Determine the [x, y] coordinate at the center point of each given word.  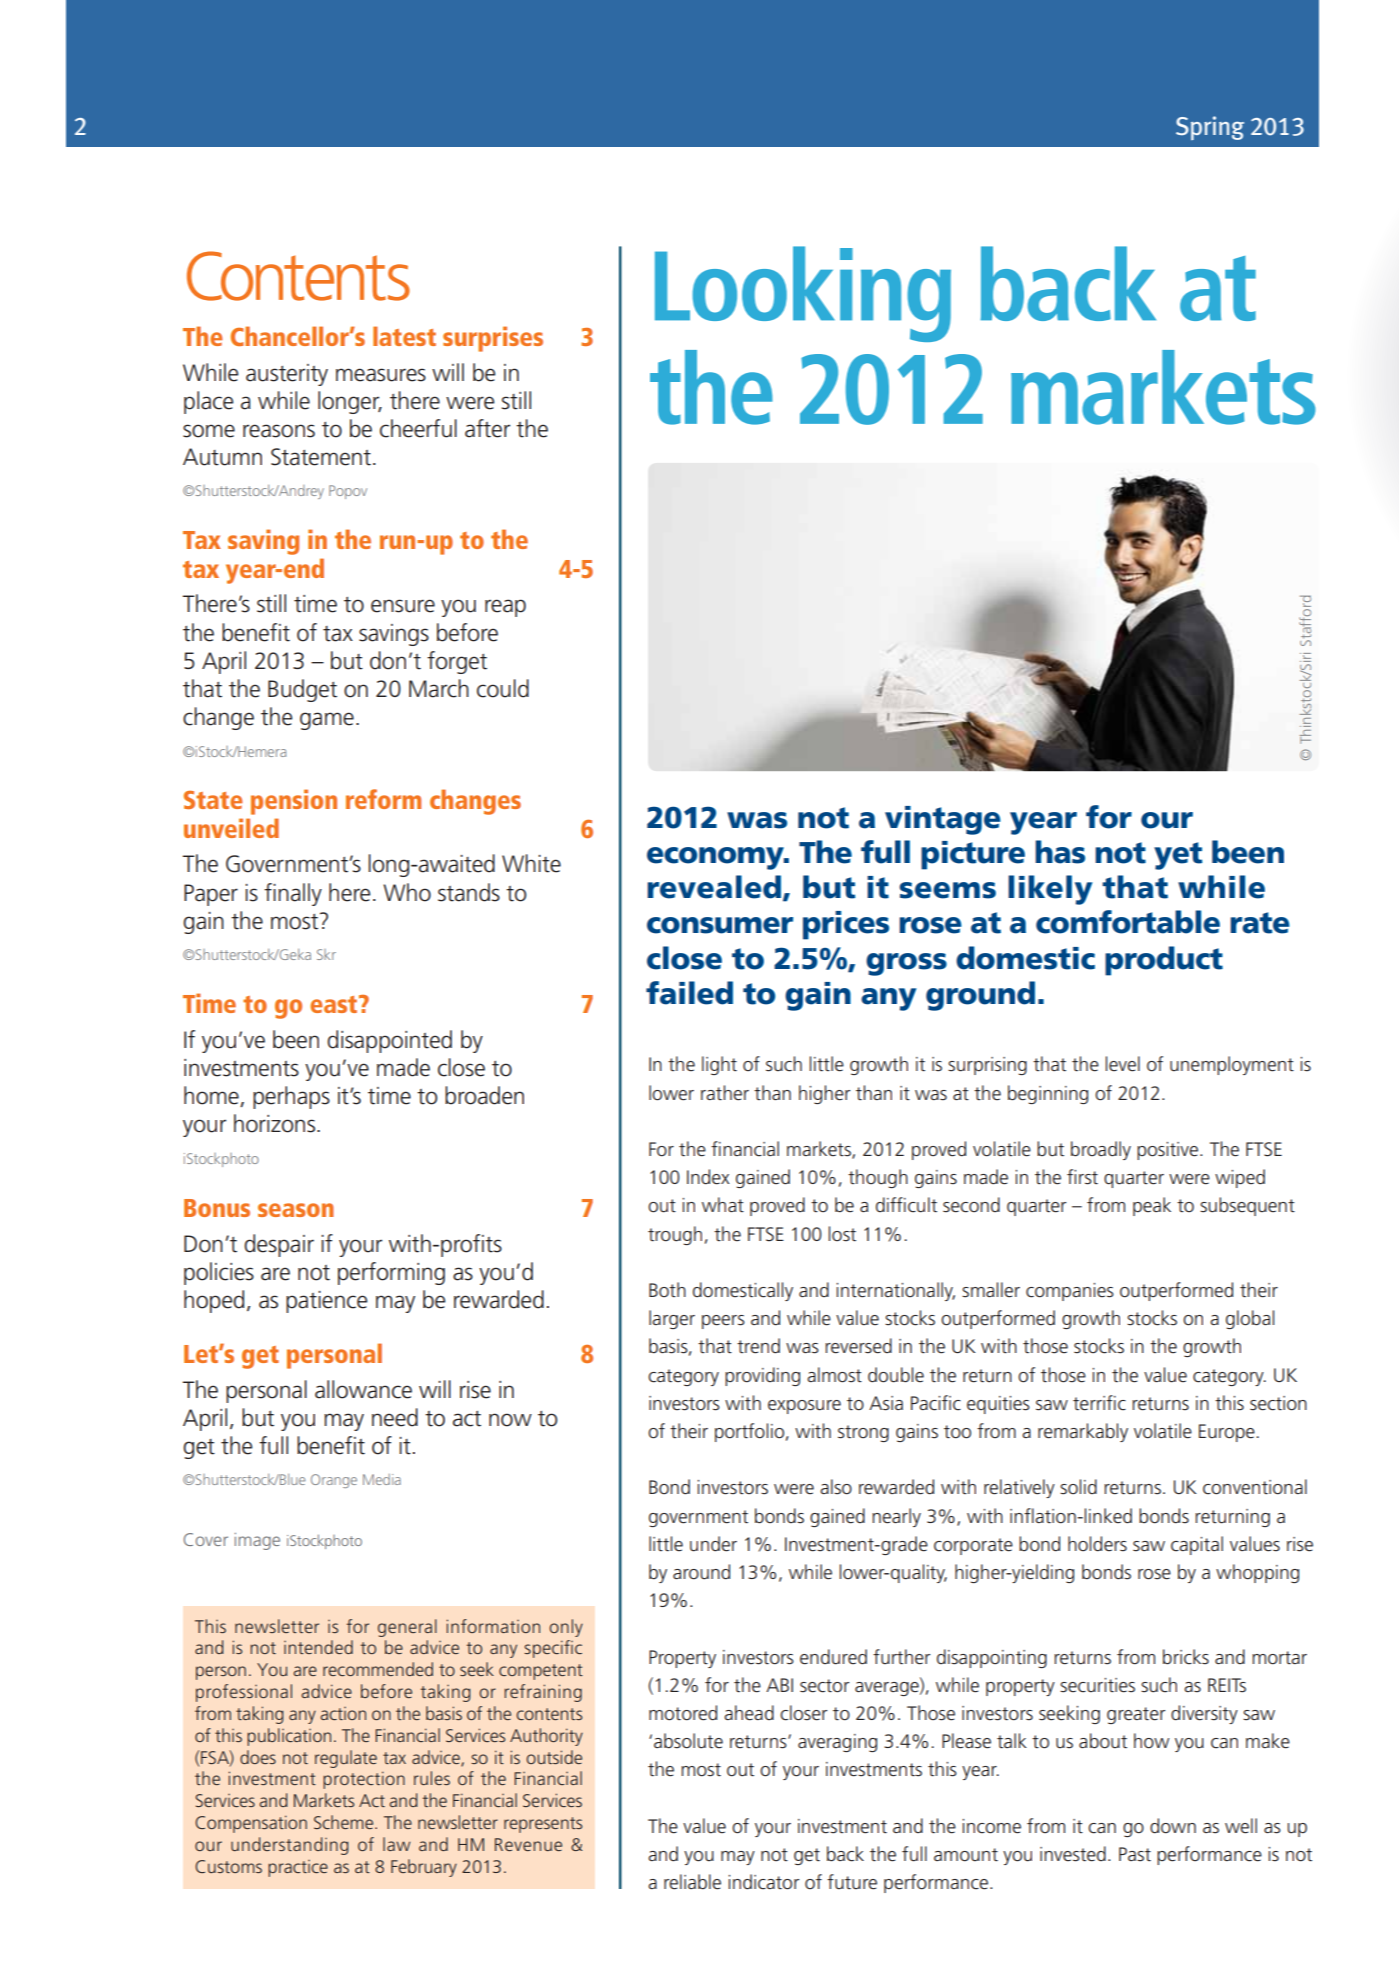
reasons [279, 431]
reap [505, 608]
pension [294, 802]
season [296, 1210]
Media [382, 1479]
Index [708, 1177]
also [836, 1487]
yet [1178, 856]
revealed [715, 888]
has [1060, 852]
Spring [1210, 128]
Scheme [345, 1822]
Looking [803, 294]
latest [404, 336]
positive [1169, 1151]
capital [1197, 1545]
